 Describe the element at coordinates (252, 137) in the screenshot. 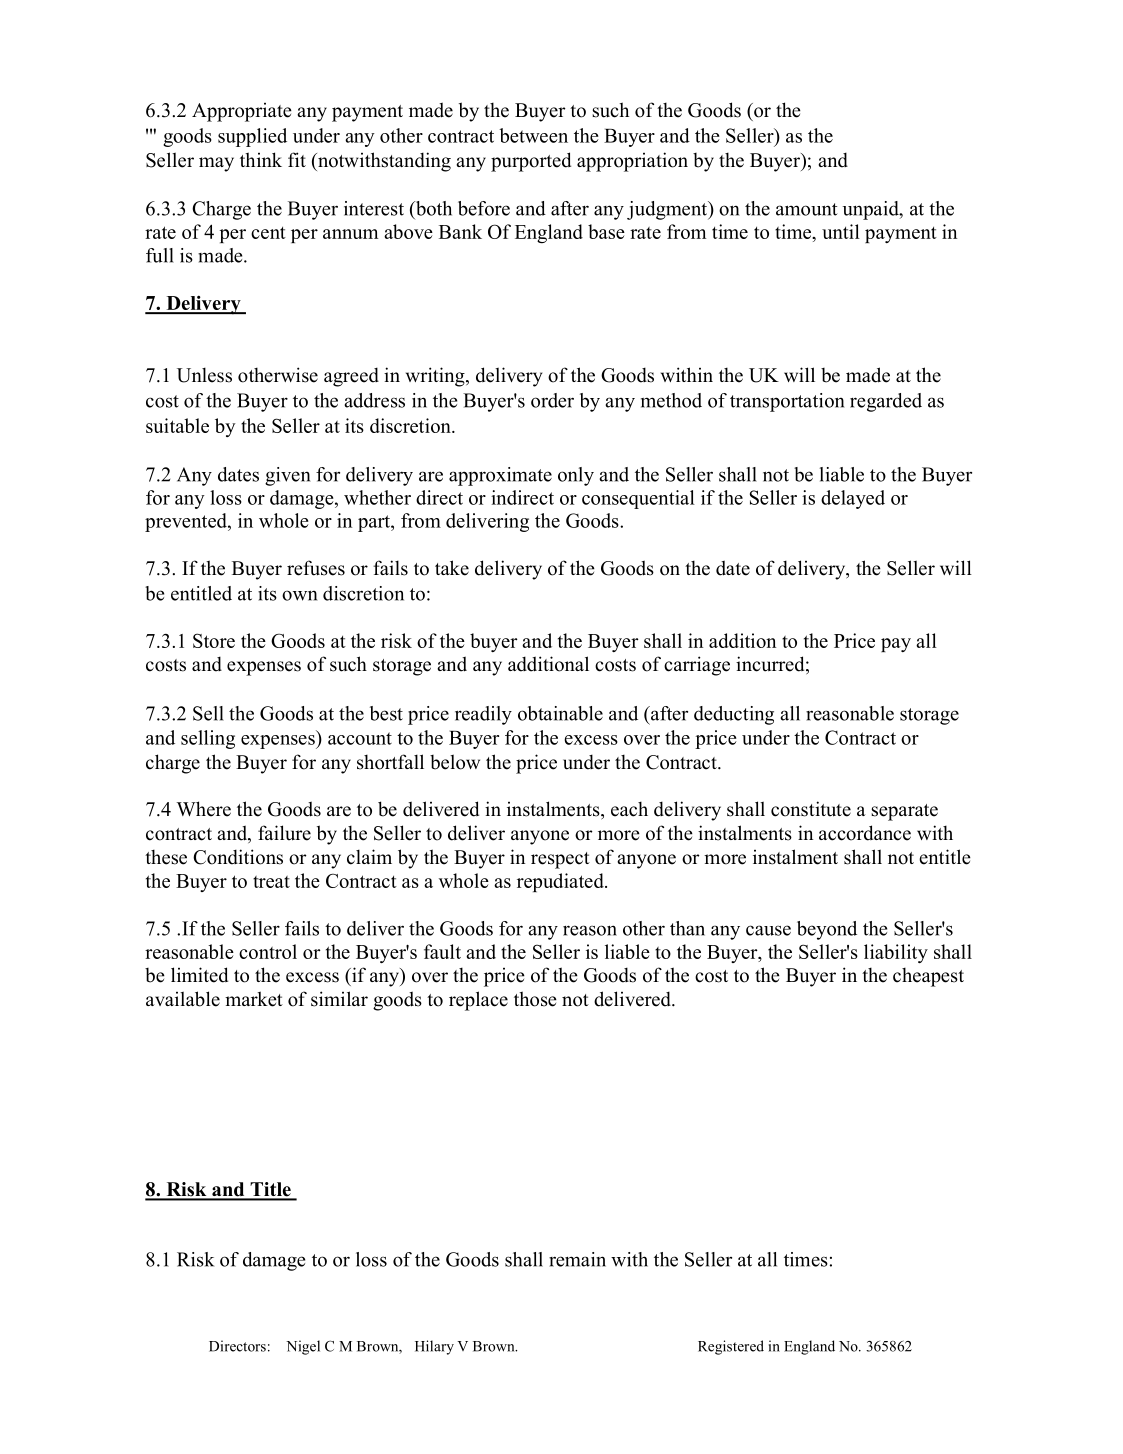

I see `supplied` at that location.
